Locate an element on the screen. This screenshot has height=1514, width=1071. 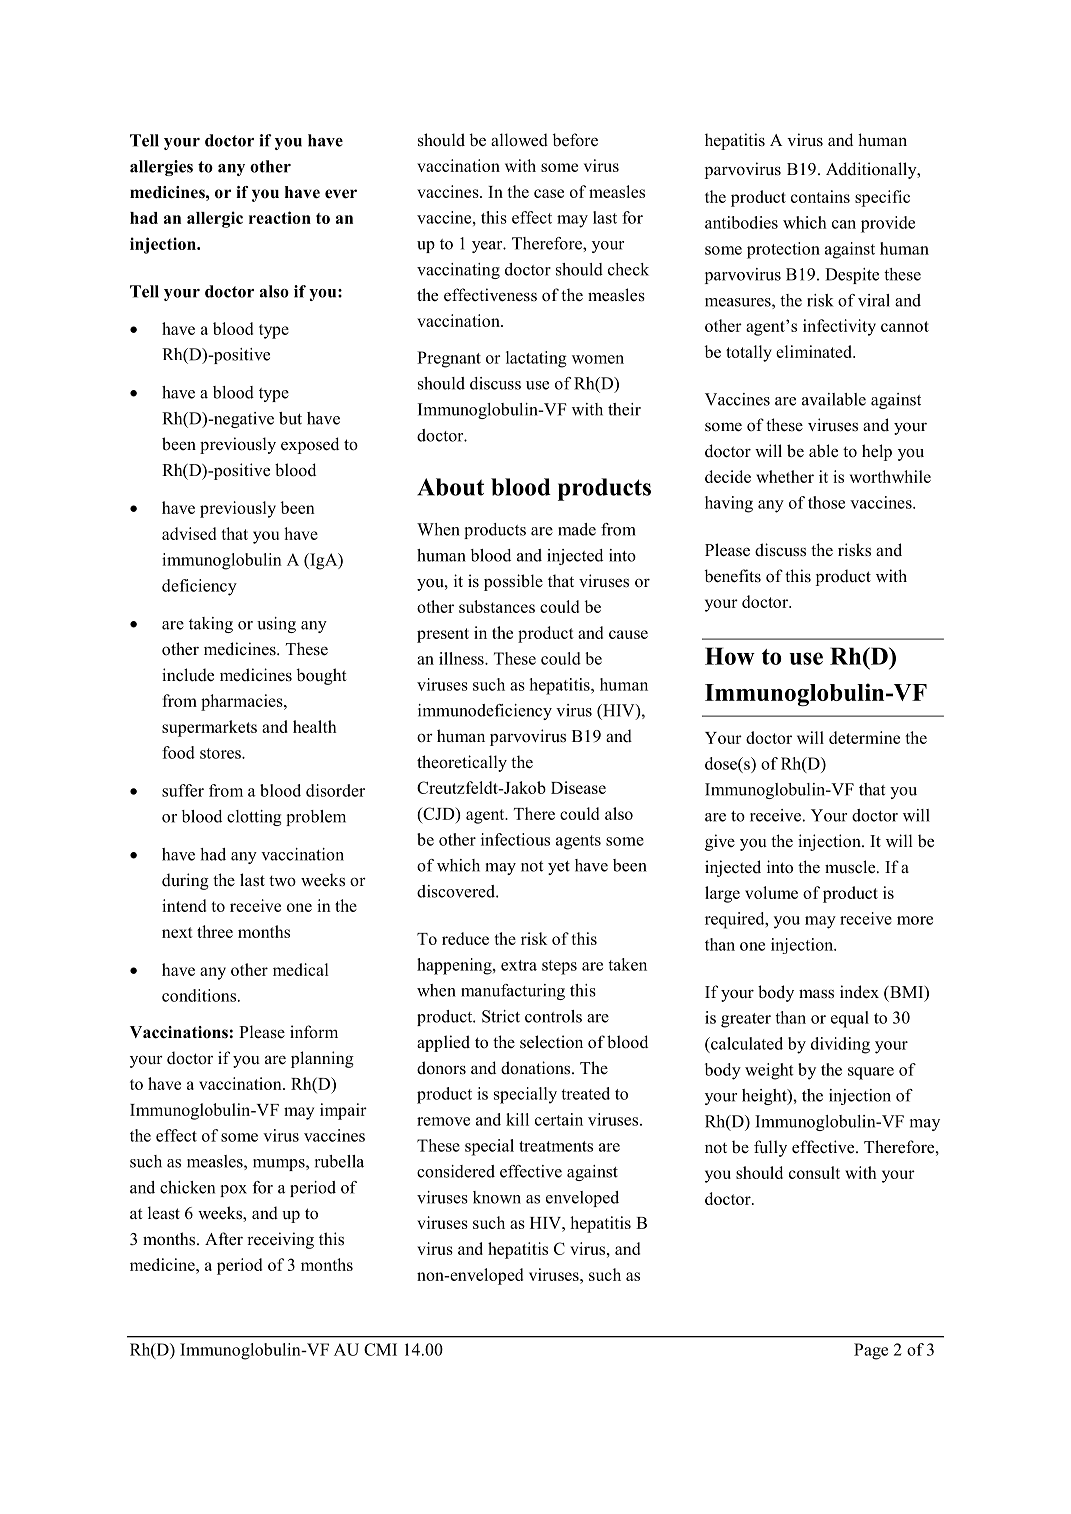
reaction is located at coordinates (280, 217).
